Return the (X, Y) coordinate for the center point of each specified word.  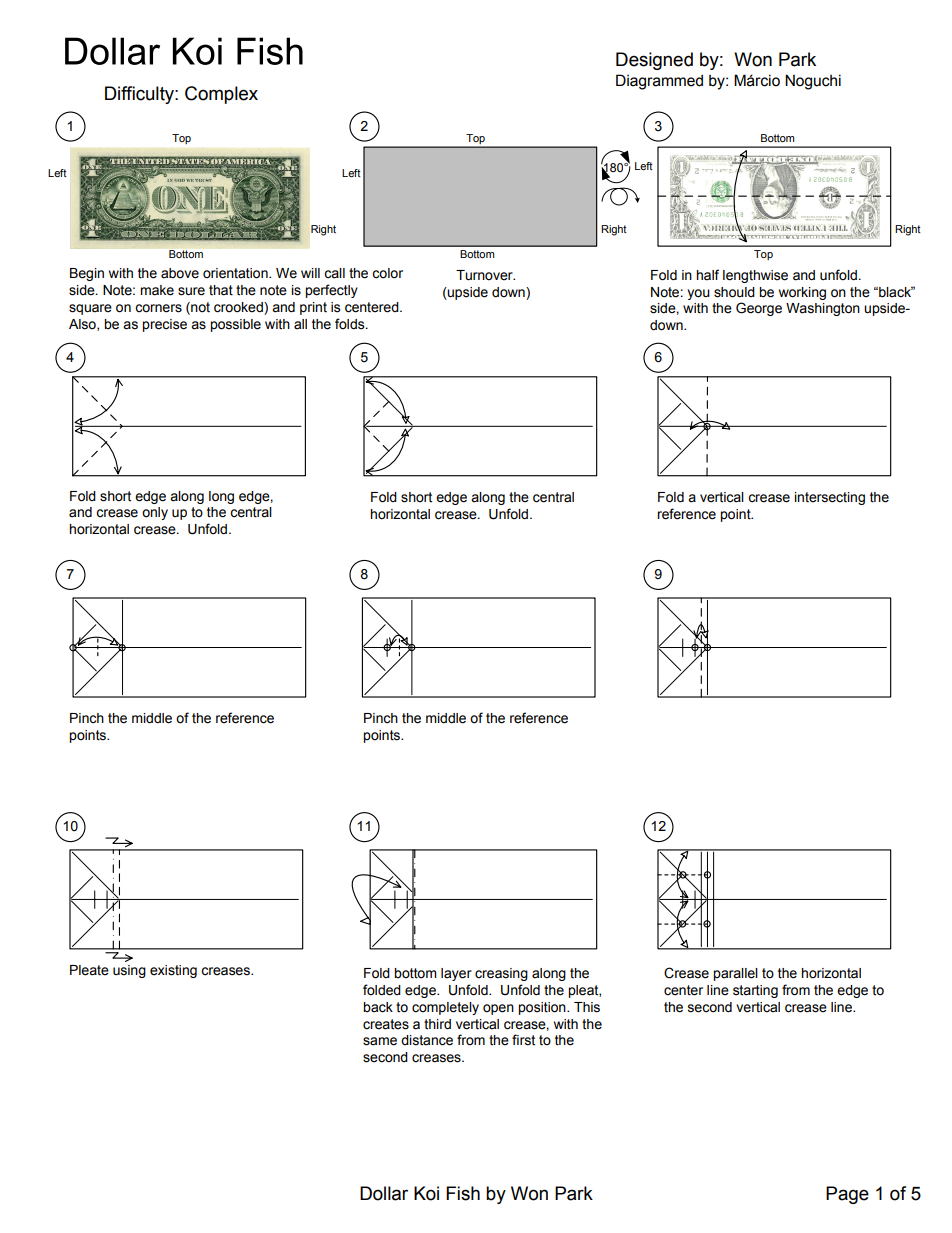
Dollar (384, 1193)
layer (456, 974)
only (155, 513)
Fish (463, 1193)
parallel (735, 974)
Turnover (485, 275)
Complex (221, 95)
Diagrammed (659, 82)
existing (173, 971)
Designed (654, 61)
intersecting (830, 498)
